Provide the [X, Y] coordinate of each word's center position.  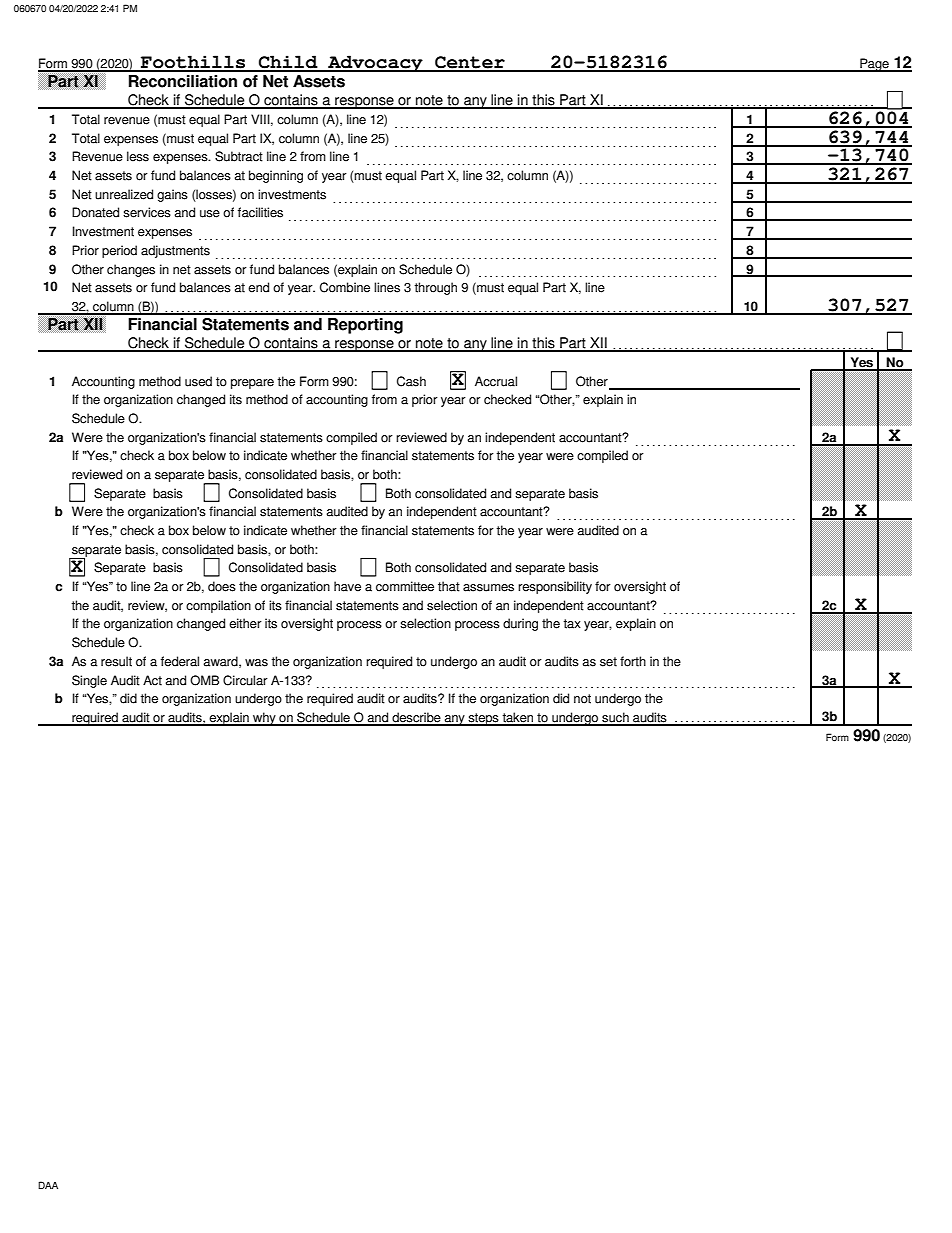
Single [89, 681]
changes [131, 270]
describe [416, 718]
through [435, 288]
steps [483, 719]
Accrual [496, 381]
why [264, 719]
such [615, 718]
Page [874, 65]
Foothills [193, 63]
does [222, 586]
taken [518, 718]
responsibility [555, 587]
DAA [48, 1185]
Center [470, 63]
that [449, 586]
